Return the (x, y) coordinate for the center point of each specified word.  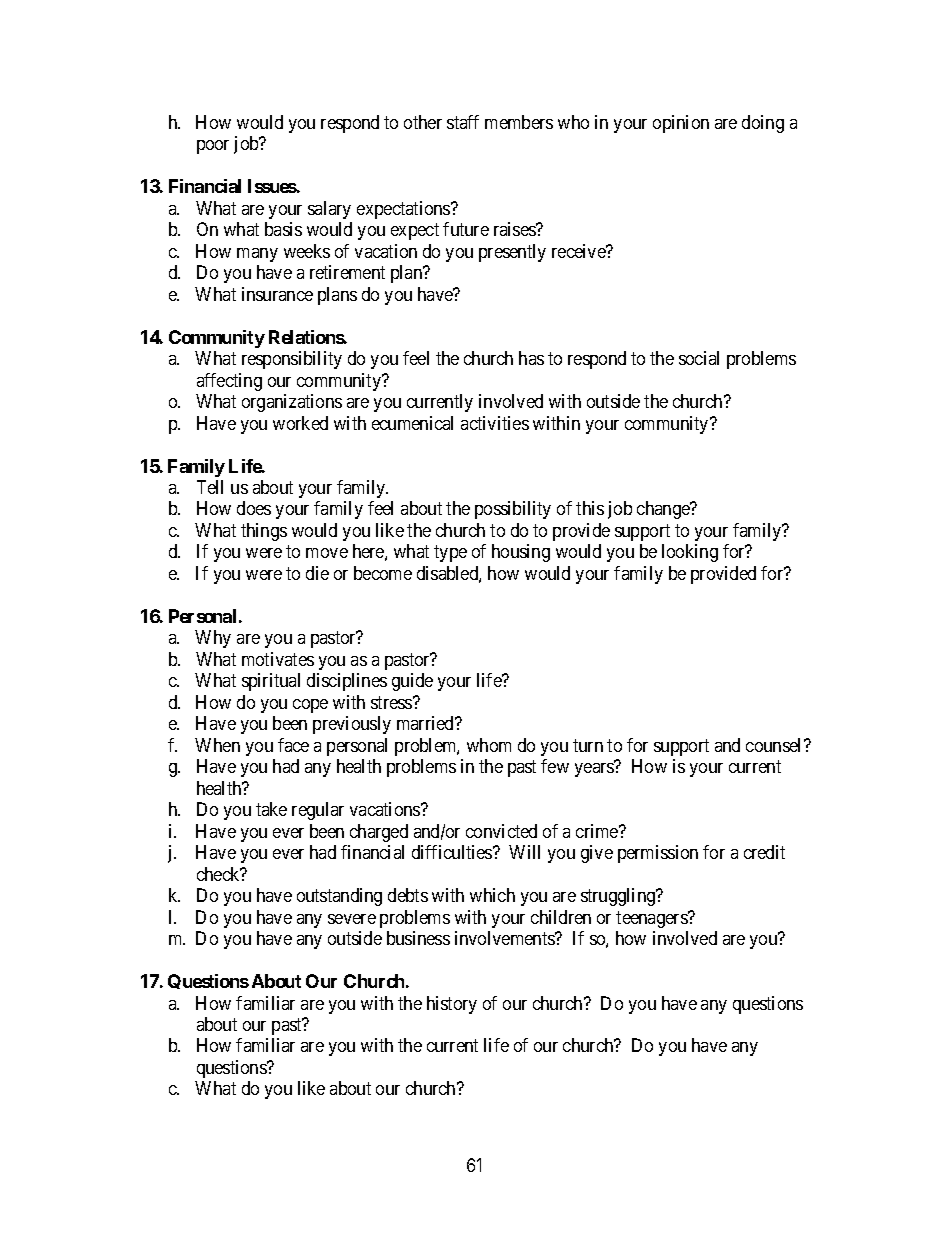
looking (690, 553)
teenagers (652, 919)
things (264, 532)
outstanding (339, 897)
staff (463, 122)
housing (521, 553)
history (452, 1005)
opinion (681, 124)
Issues (272, 186)
